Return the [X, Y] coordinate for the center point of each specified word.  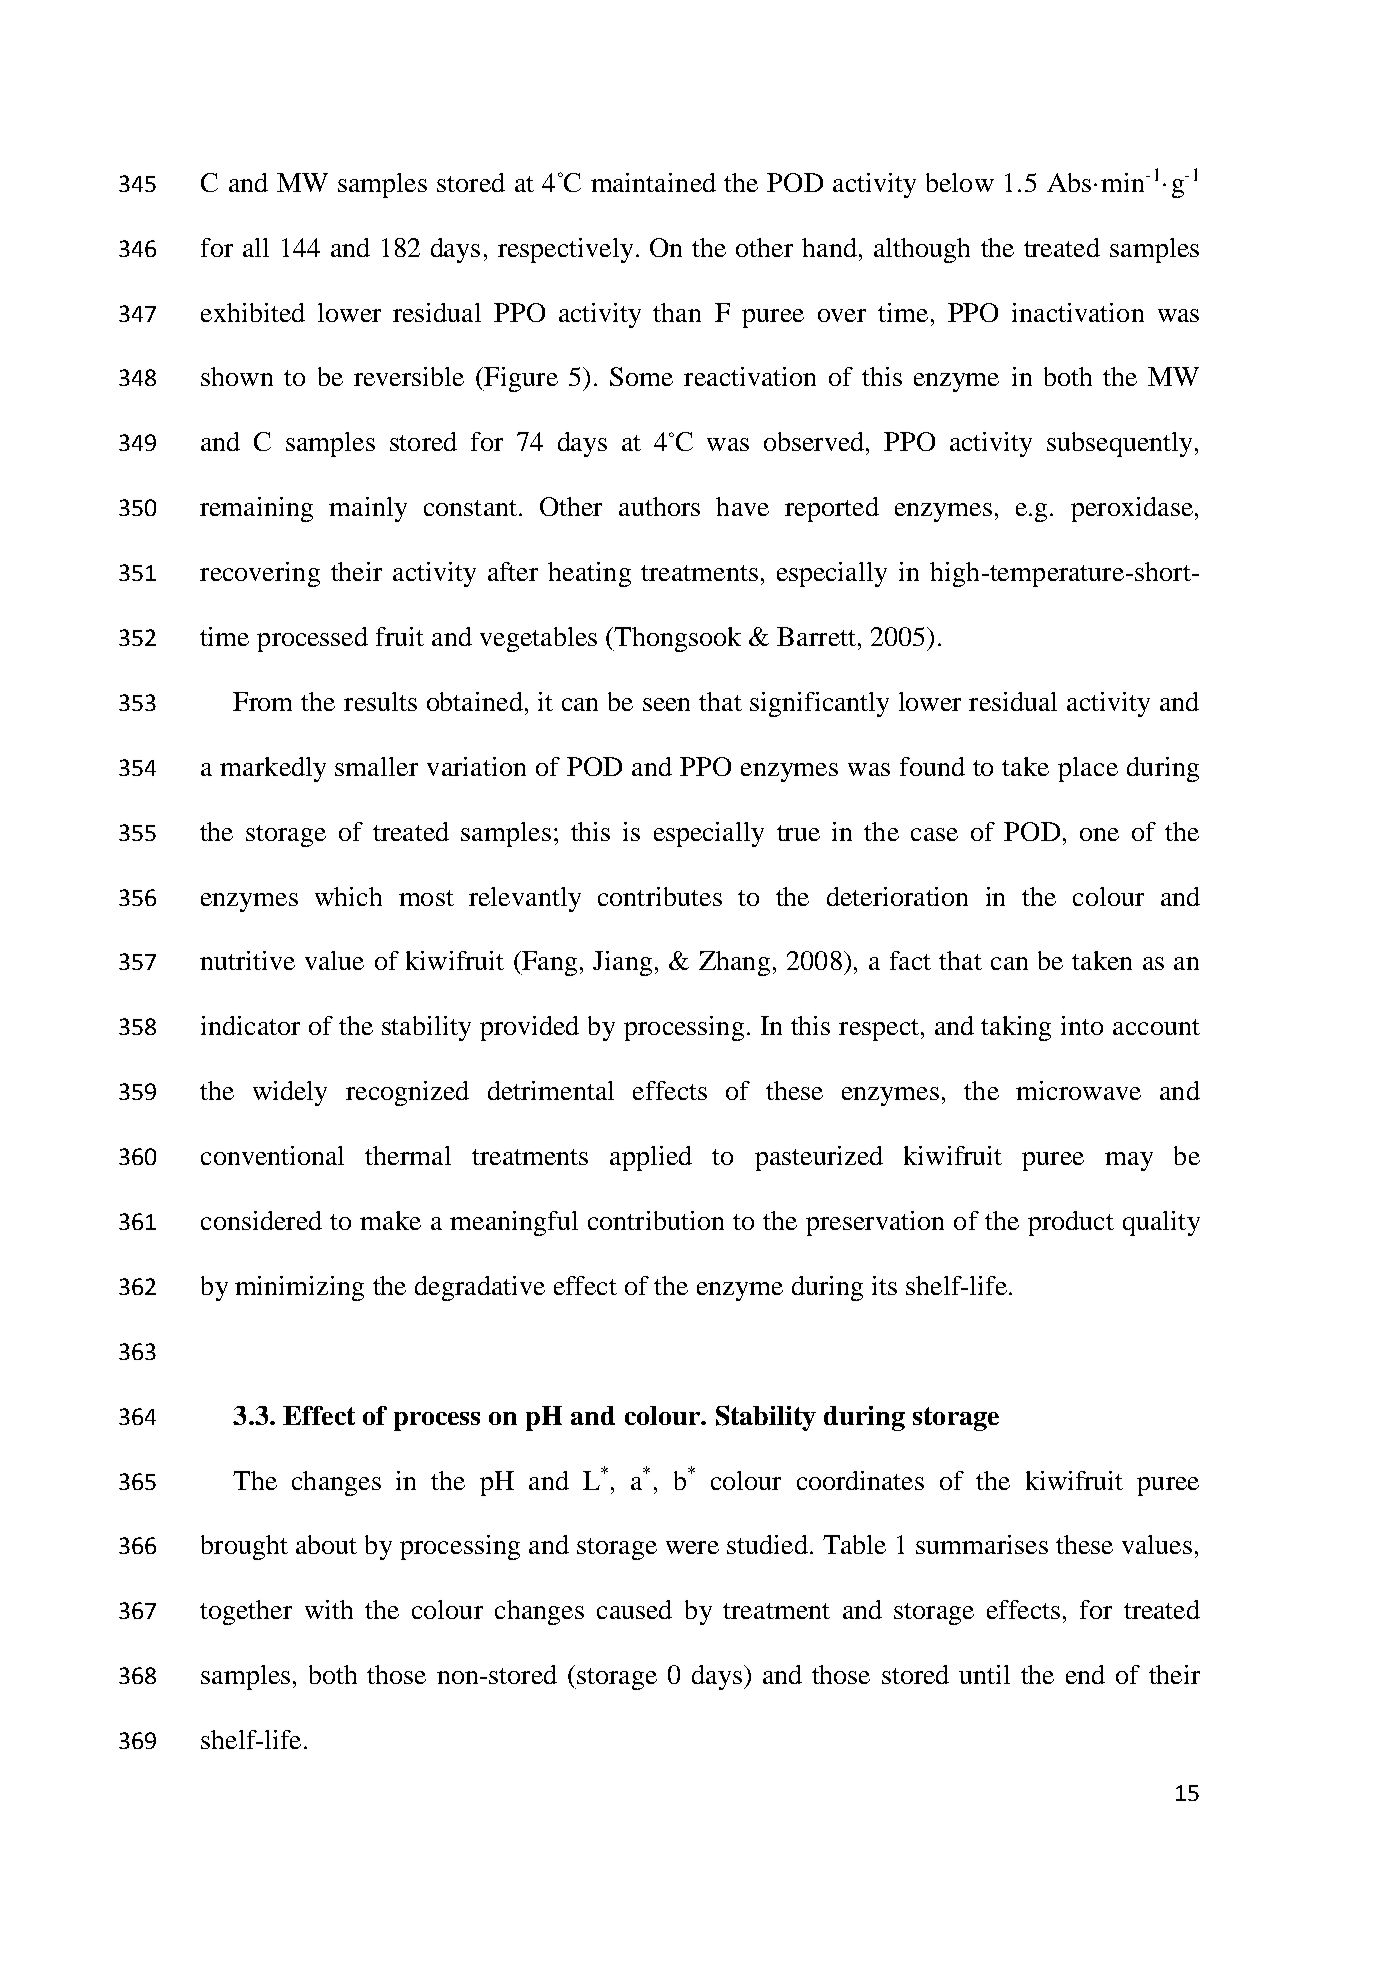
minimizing [299, 1288]
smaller [376, 766]
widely [290, 1093]
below [960, 182]
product [1071, 1223]
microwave [1078, 1090]
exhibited [253, 312]
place [1088, 769]
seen [666, 704]
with [329, 1609]
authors [659, 506]
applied [651, 1158]
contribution [656, 1220]
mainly [368, 509]
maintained [653, 182]
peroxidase [1132, 509]
